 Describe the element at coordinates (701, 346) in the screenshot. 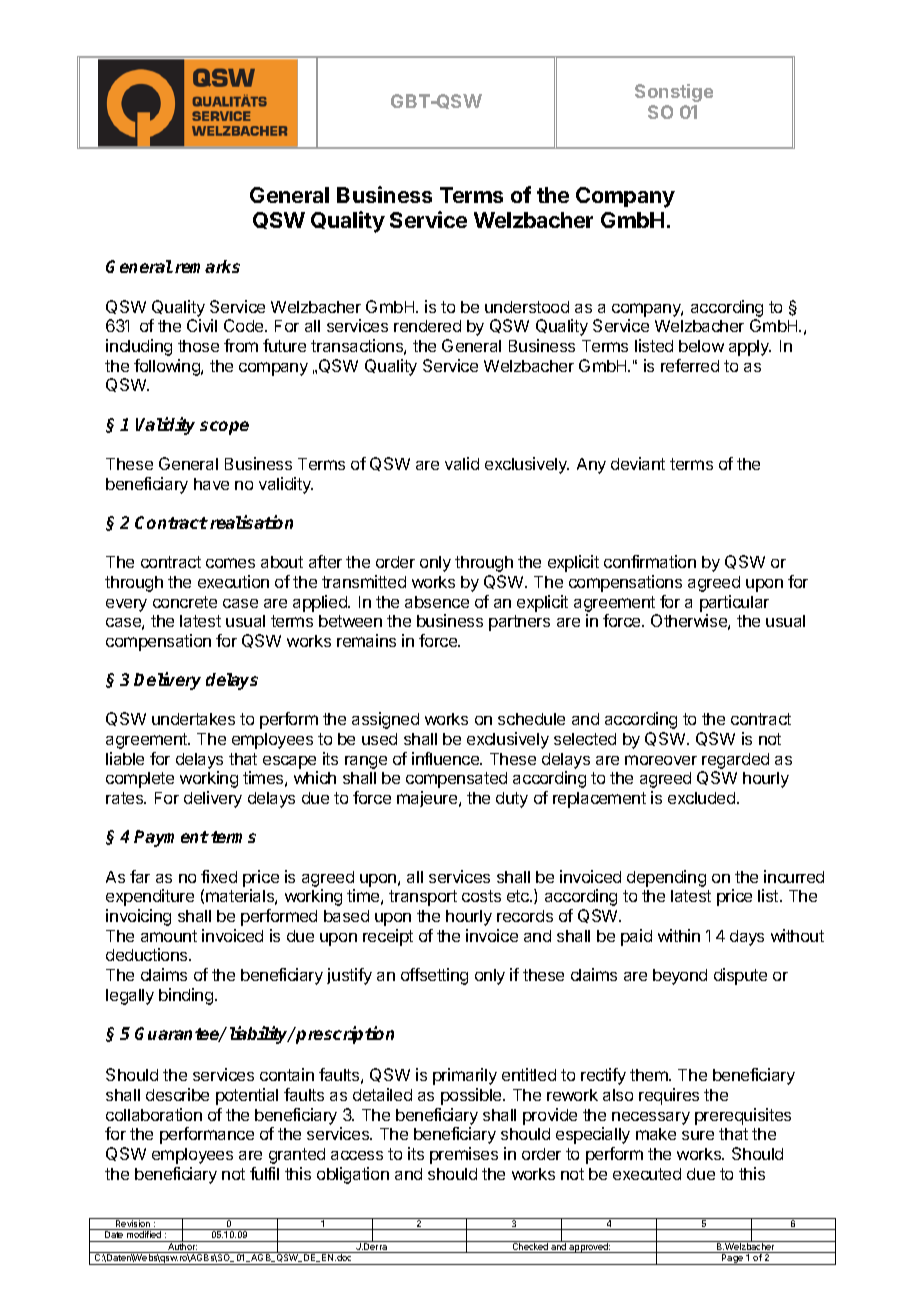

I see `below` at that location.
